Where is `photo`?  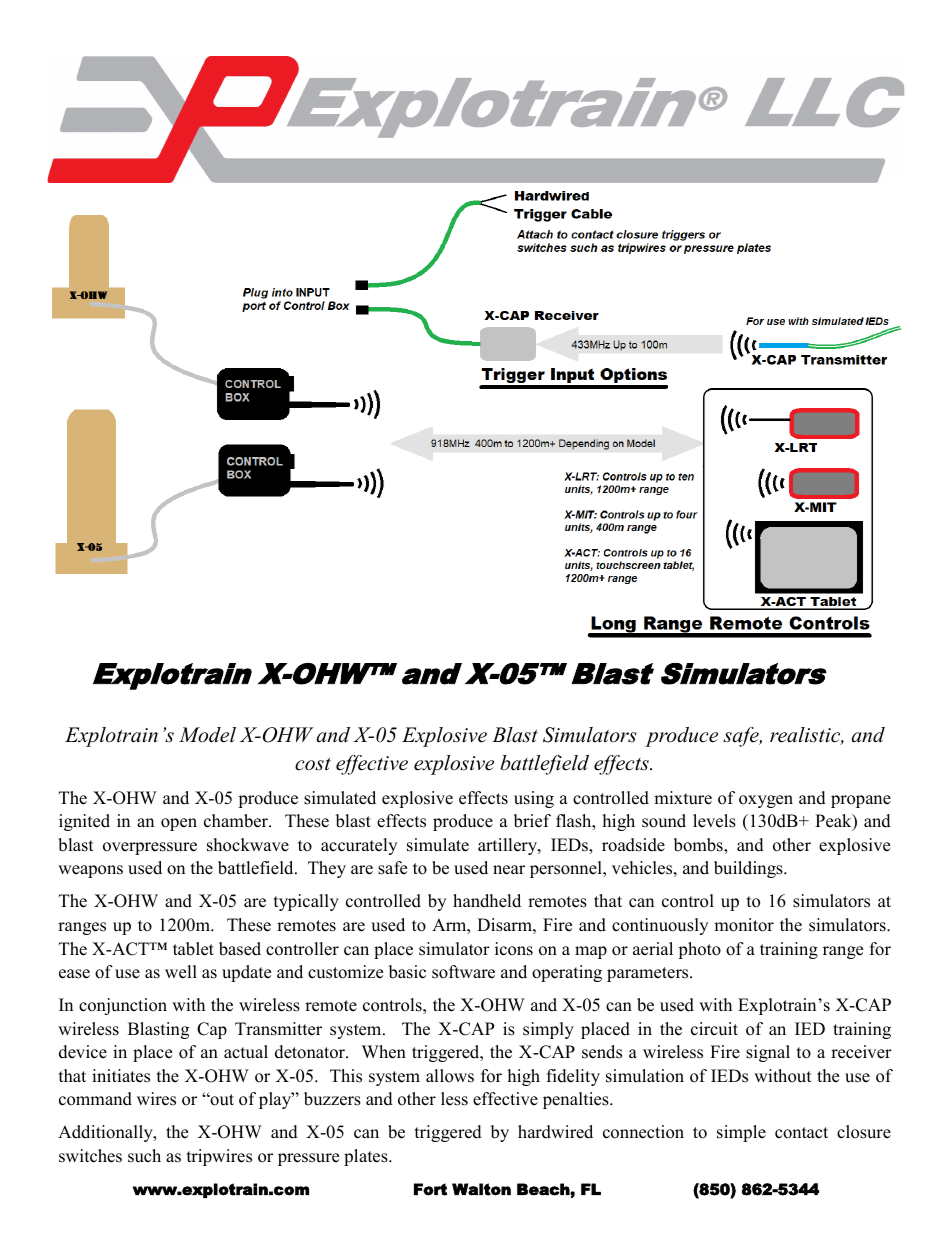
photo is located at coordinates (699, 950).
